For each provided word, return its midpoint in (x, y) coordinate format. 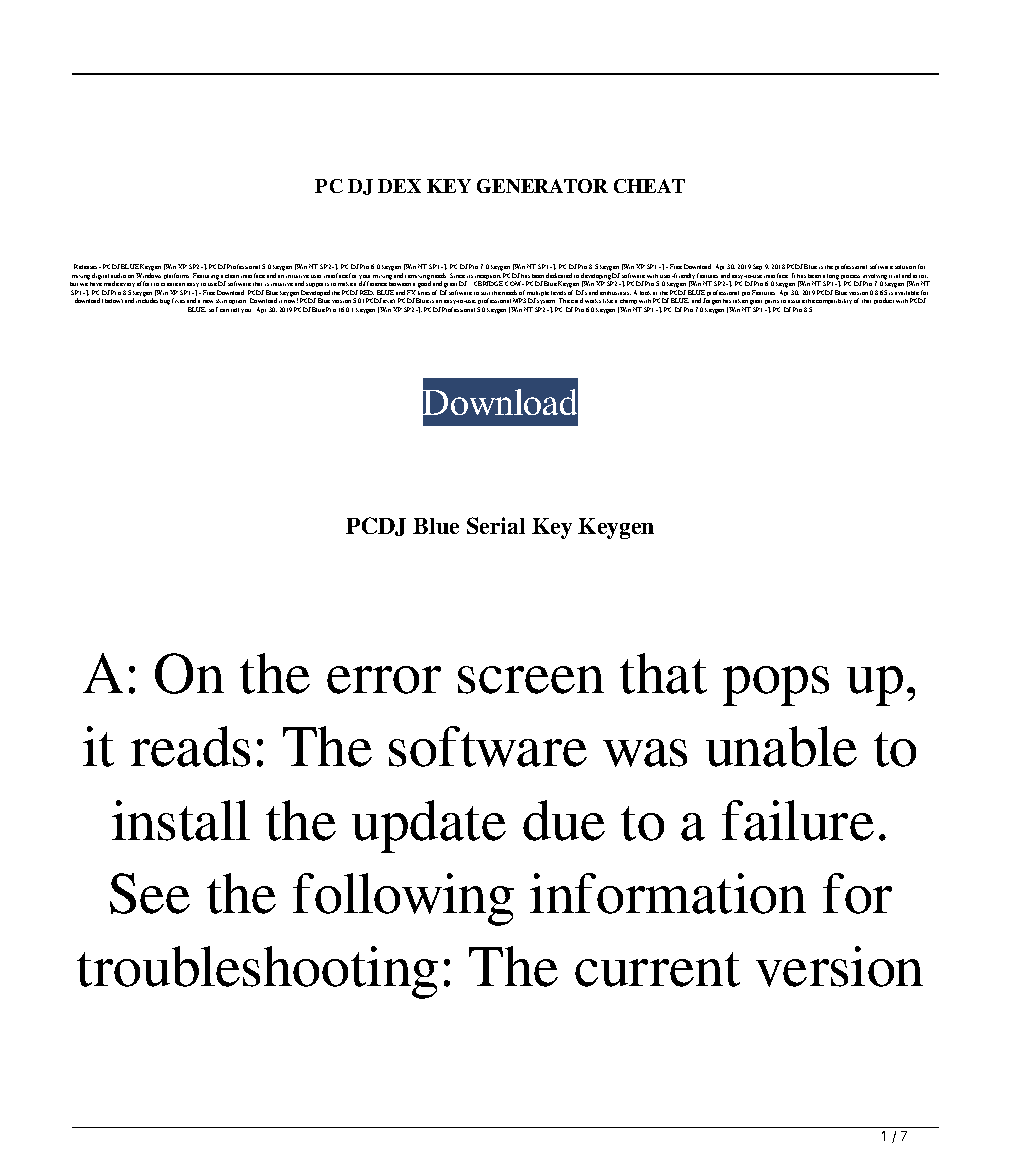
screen (531, 680)
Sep (757, 267)
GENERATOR (542, 186)
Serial (496, 525)
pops (776, 686)
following (403, 899)
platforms (176, 276)
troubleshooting (257, 972)
